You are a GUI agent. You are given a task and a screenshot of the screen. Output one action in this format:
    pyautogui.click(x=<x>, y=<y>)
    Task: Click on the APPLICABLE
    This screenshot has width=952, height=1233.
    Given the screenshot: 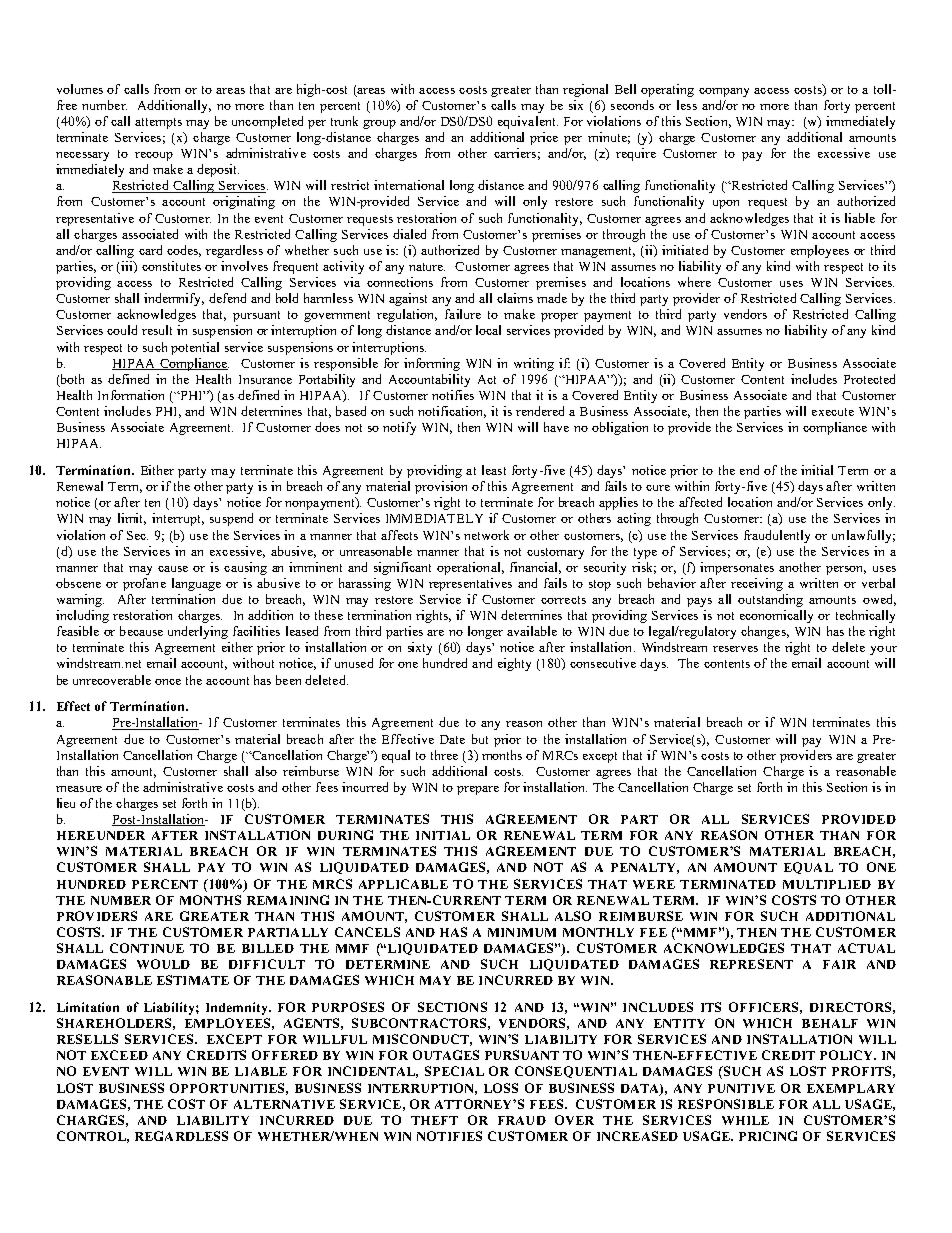 What is the action you would take?
    pyautogui.click(x=403, y=884)
